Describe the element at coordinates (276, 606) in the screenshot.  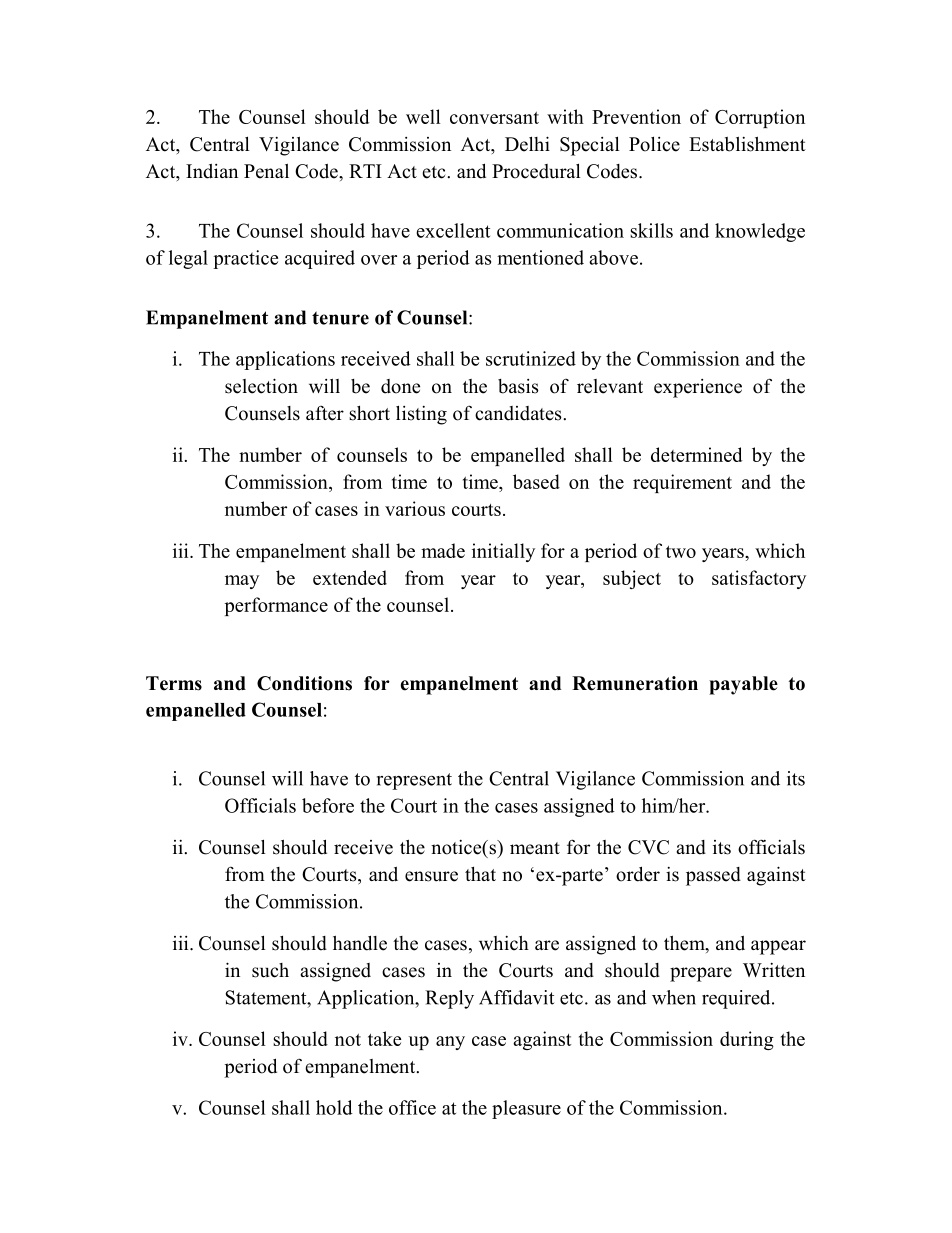
I see `performance` at that location.
